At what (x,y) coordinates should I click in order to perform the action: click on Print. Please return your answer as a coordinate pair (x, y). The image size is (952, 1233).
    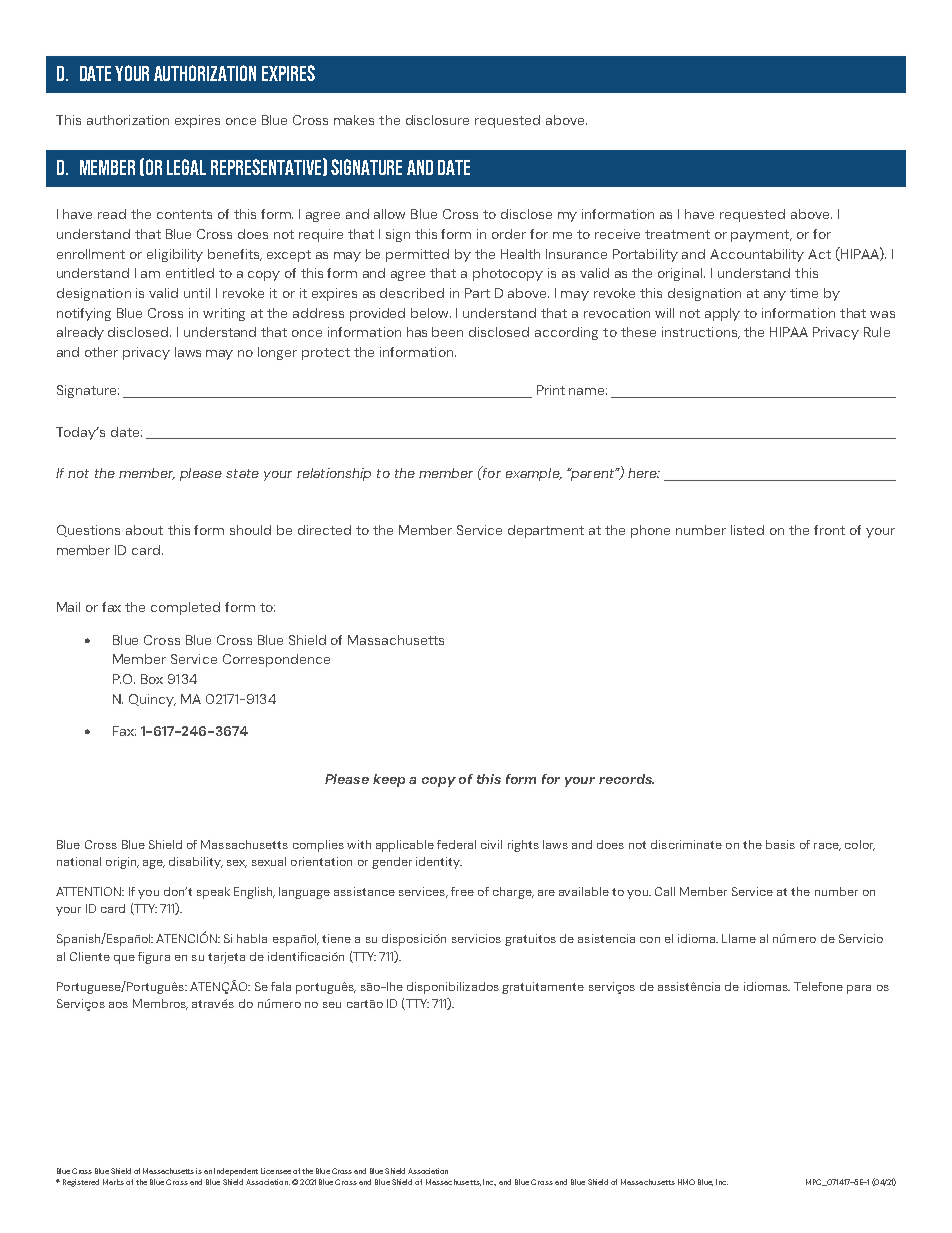
    Looking at the image, I should click on (551, 390).
